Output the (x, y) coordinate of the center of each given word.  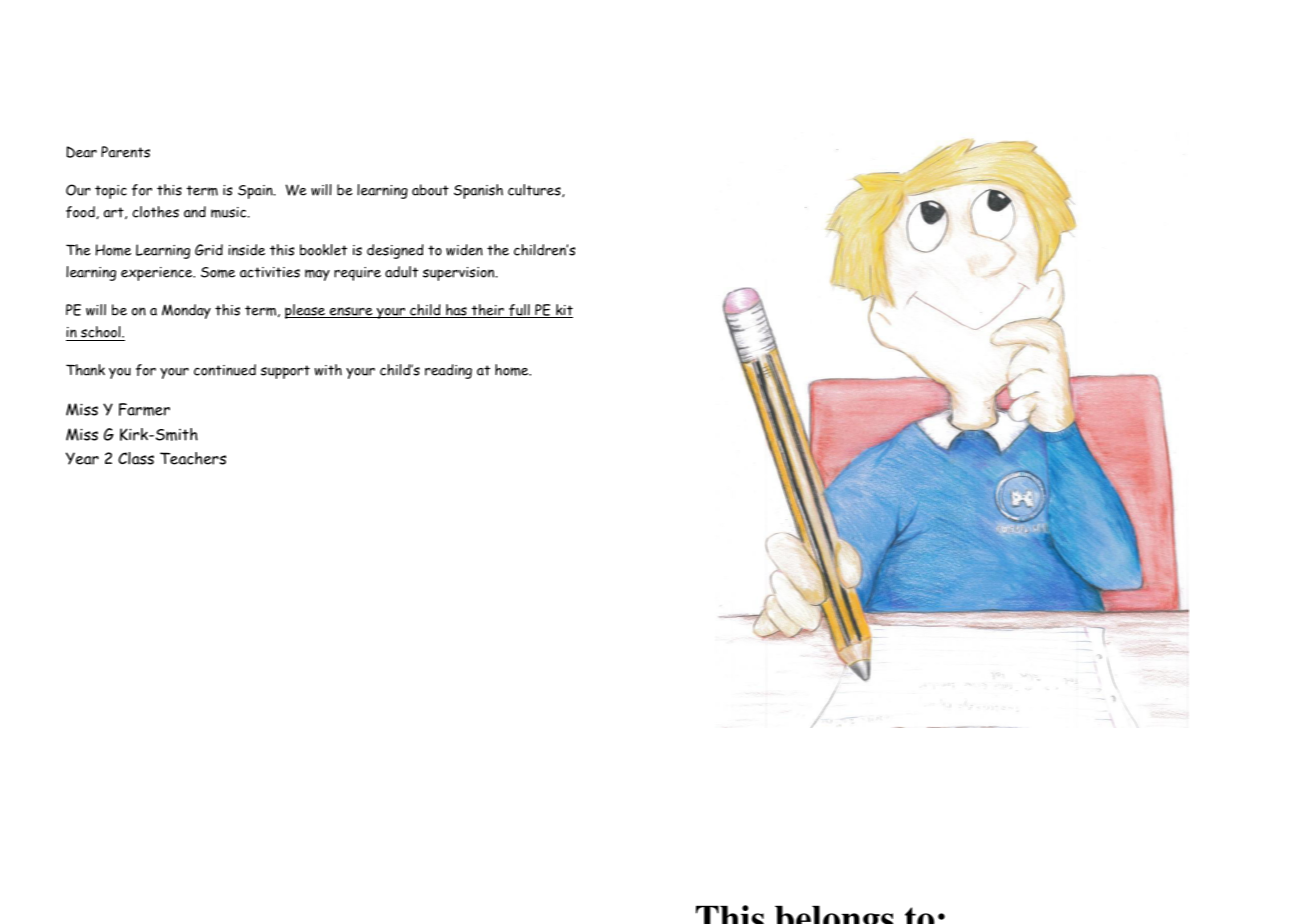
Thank (85, 370)
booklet (323, 250)
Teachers (193, 458)
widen (464, 250)
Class (136, 458)
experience (158, 274)
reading (448, 371)
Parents (125, 152)
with (328, 370)
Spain (256, 192)
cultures (535, 190)
